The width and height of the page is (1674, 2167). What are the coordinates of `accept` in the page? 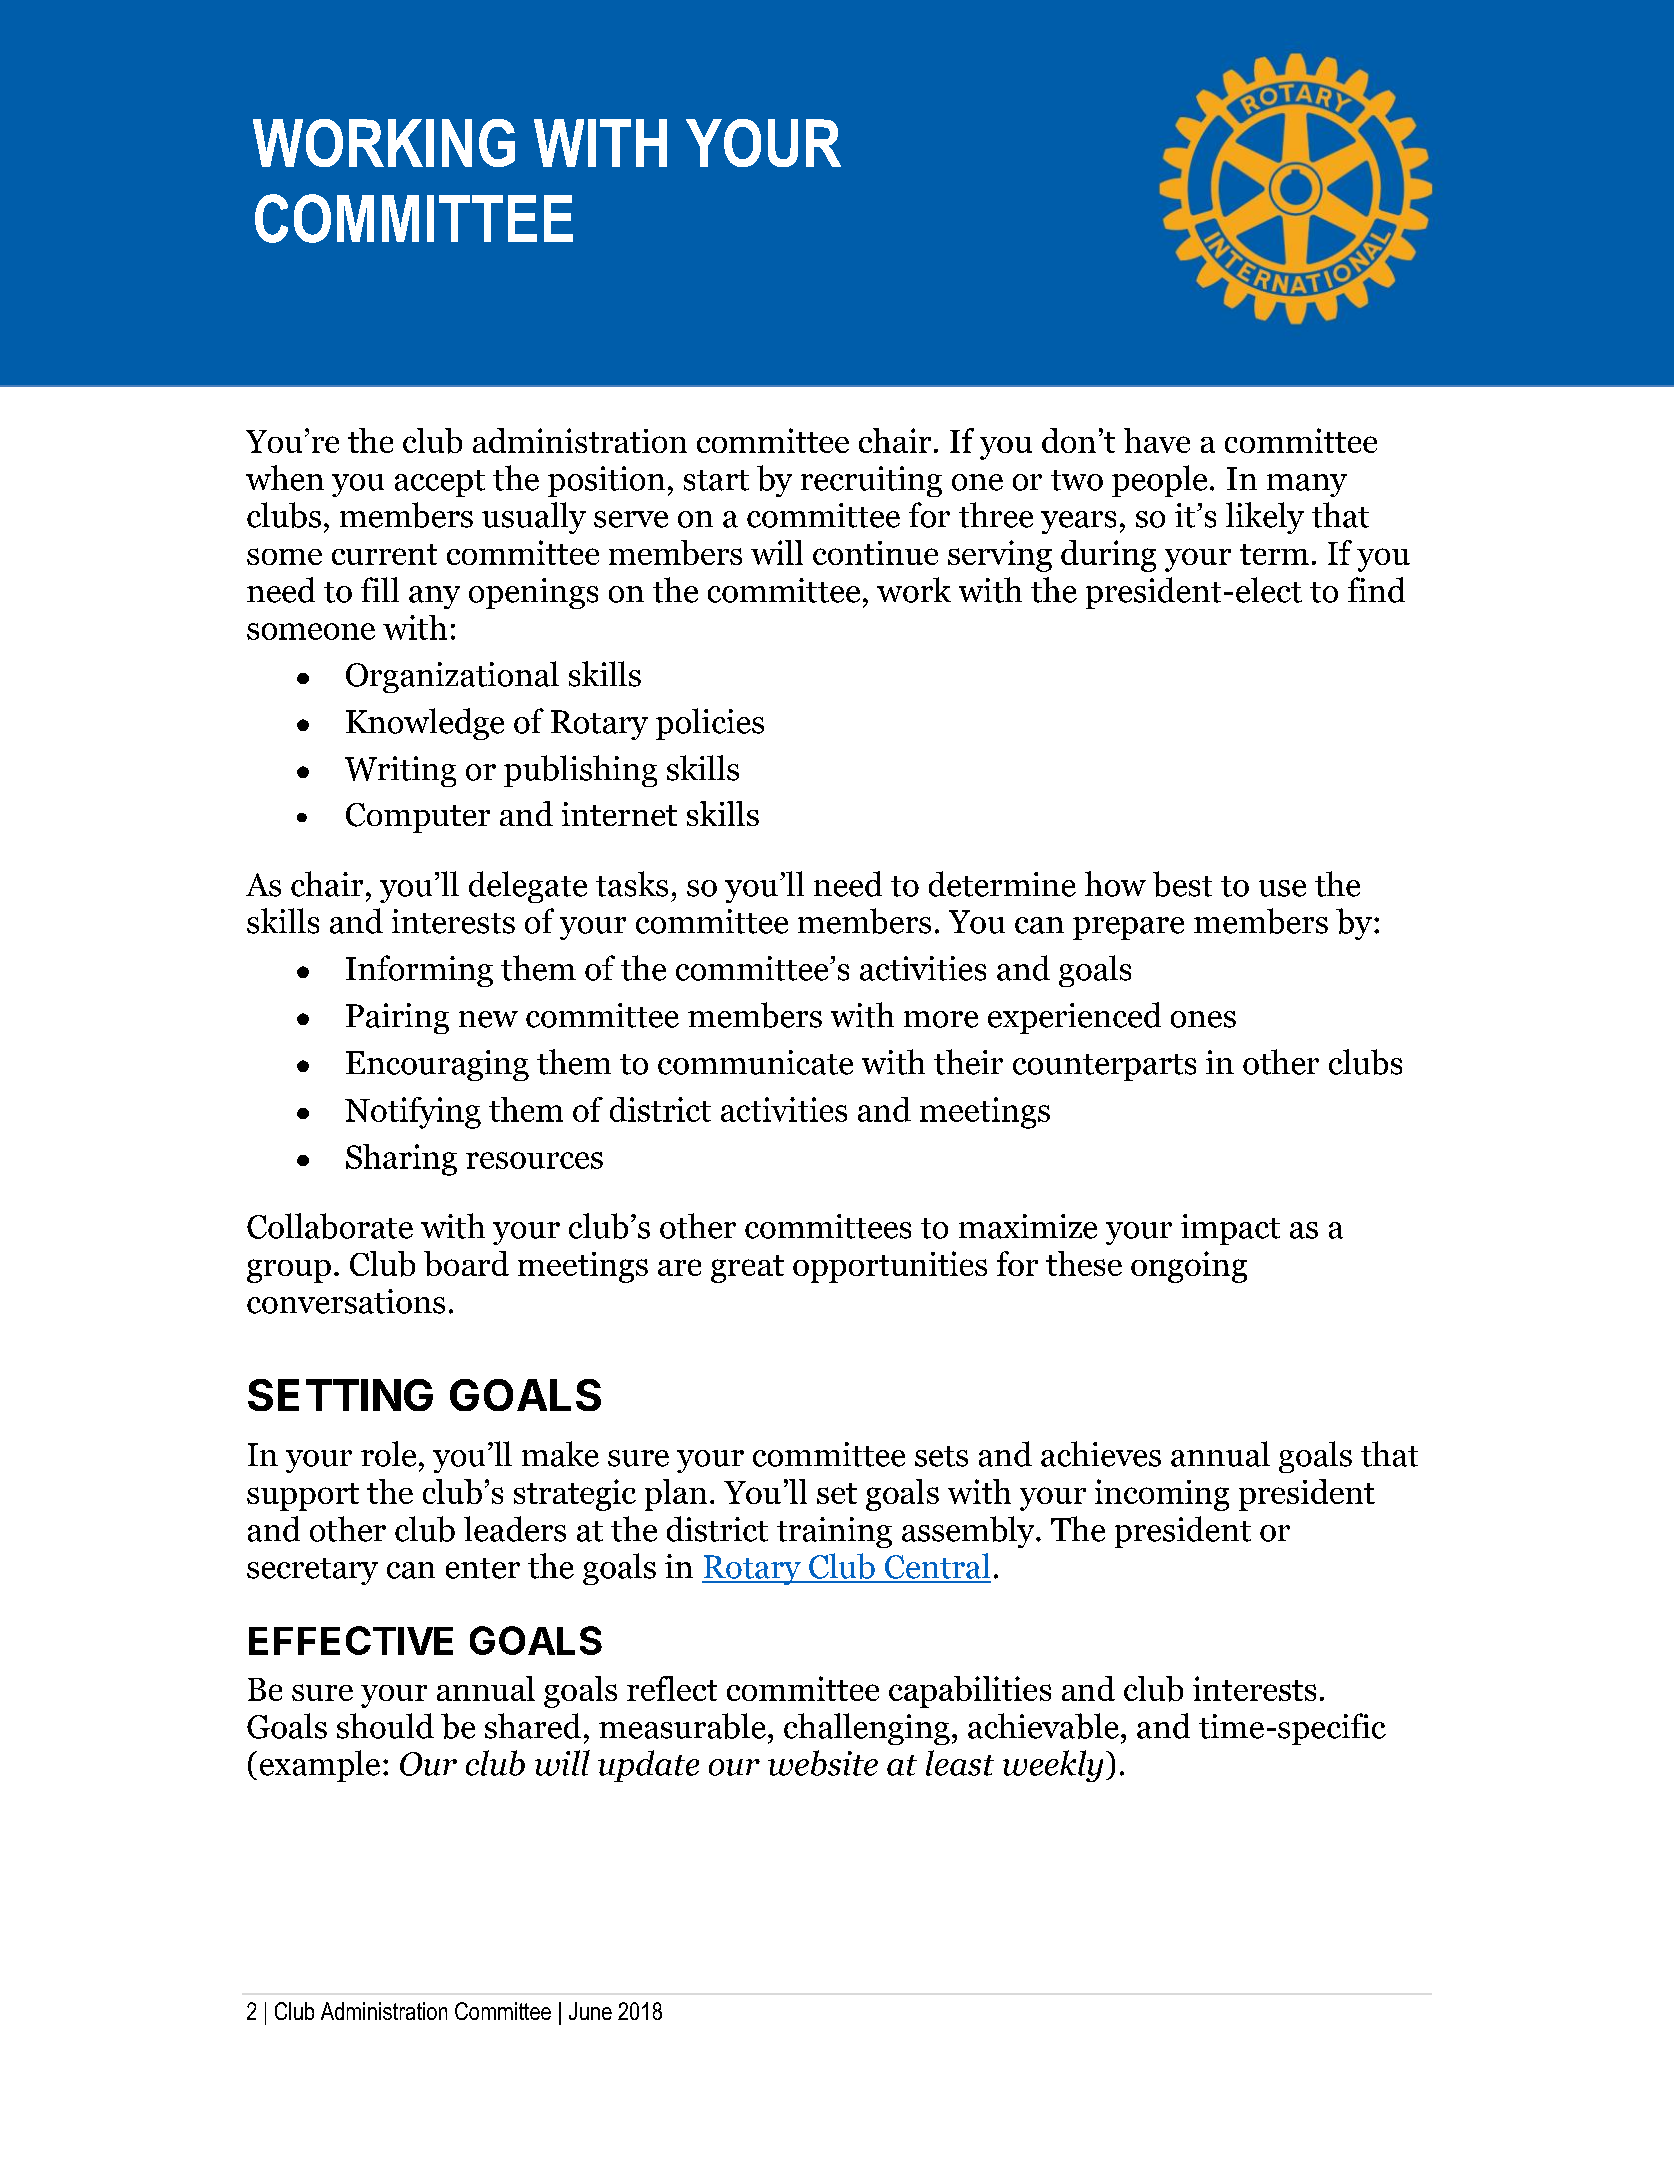 It's located at (440, 483).
